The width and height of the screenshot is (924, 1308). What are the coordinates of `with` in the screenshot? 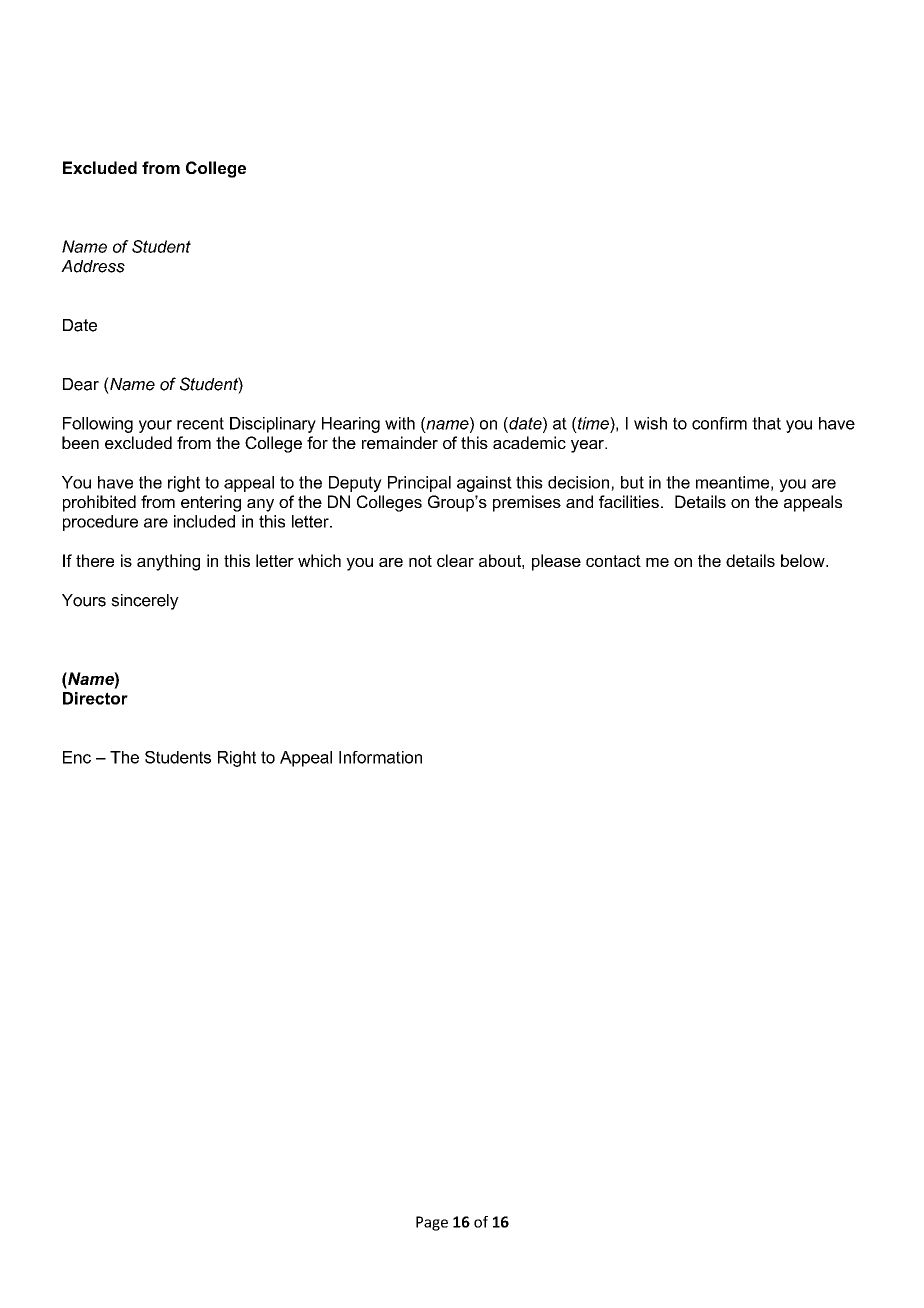 It's located at (400, 423).
